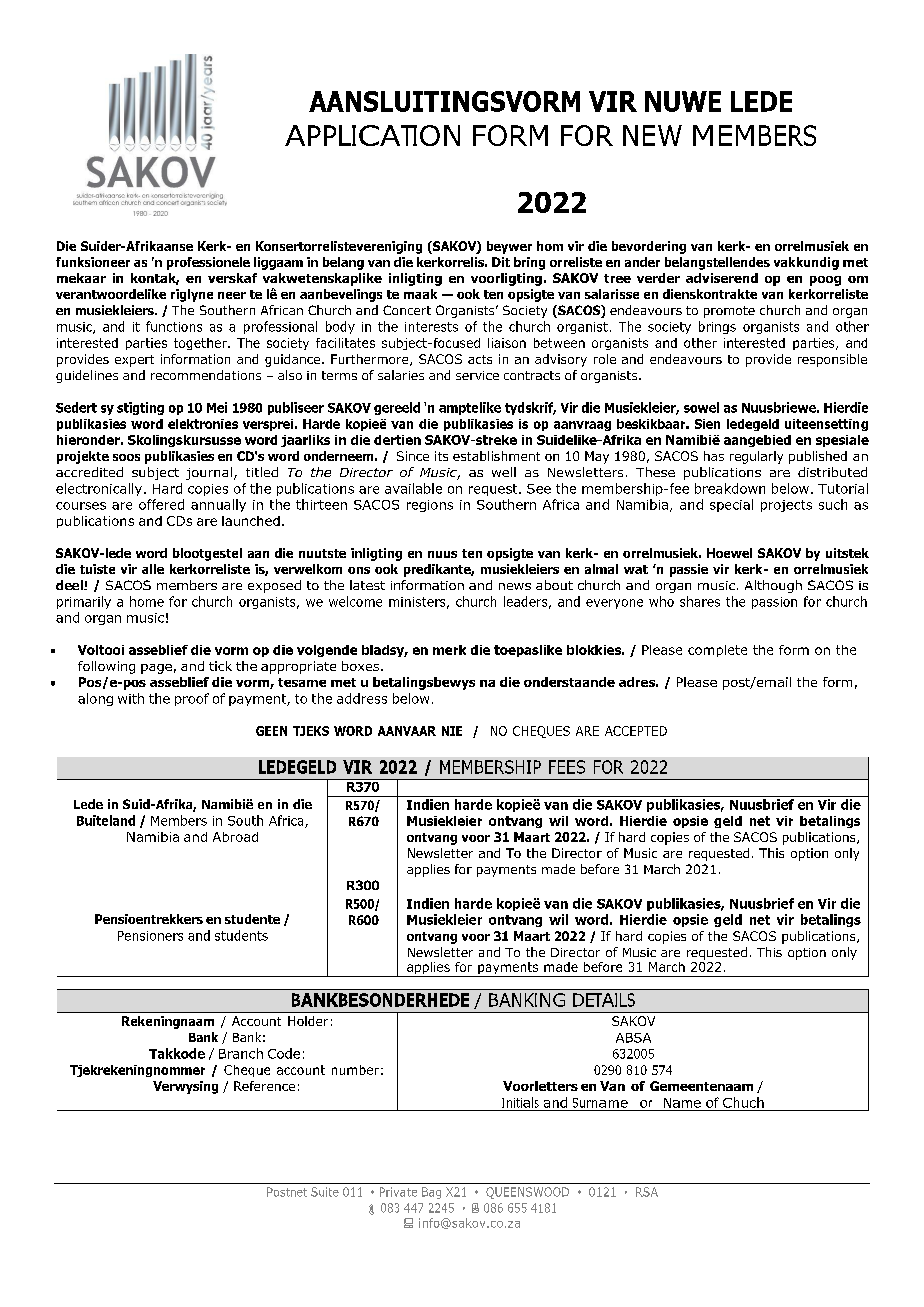 The image size is (924, 1307). I want to click on boxes, so click(362, 666).
